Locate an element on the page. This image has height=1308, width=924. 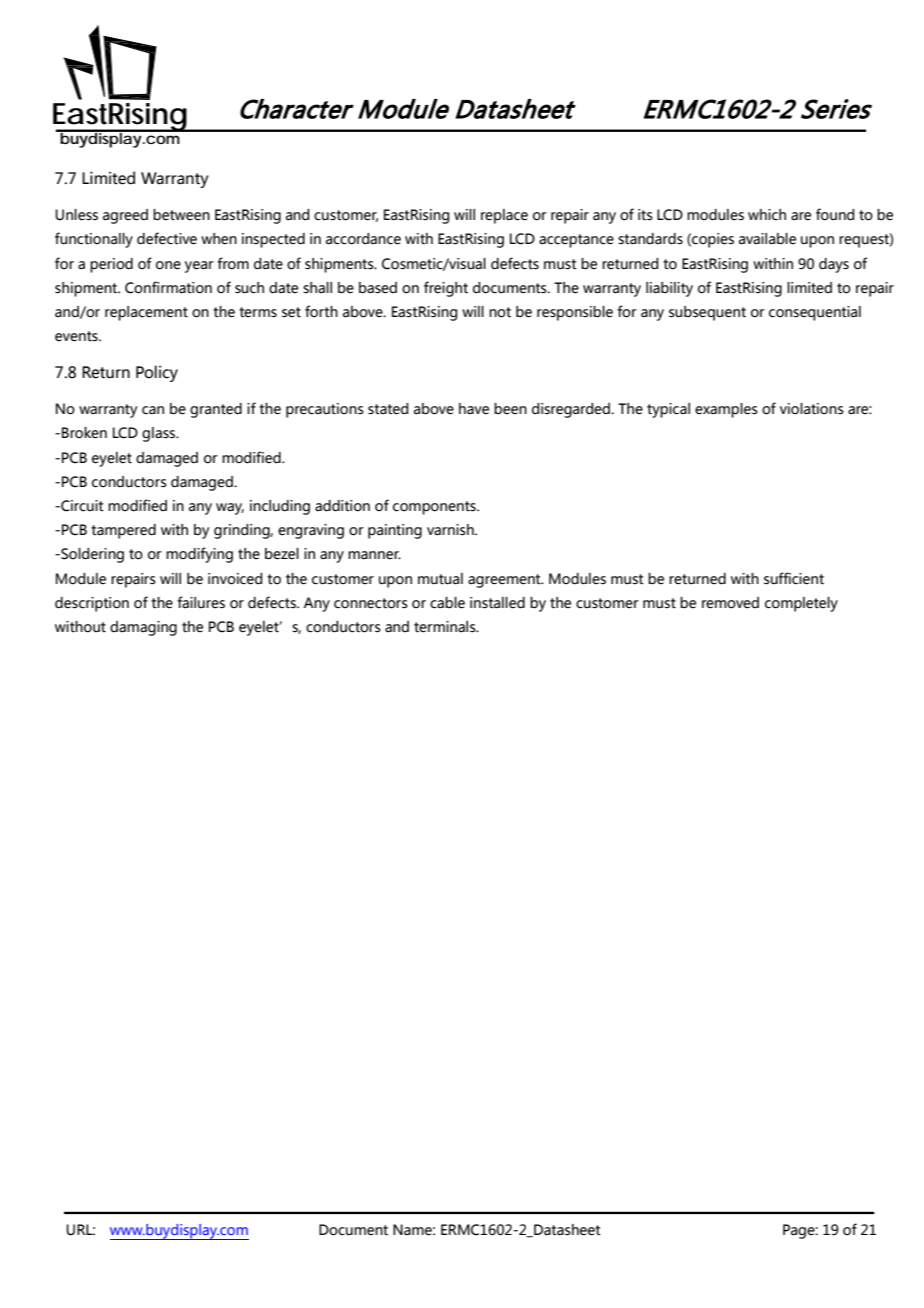
accordance is located at coordinates (363, 239).
